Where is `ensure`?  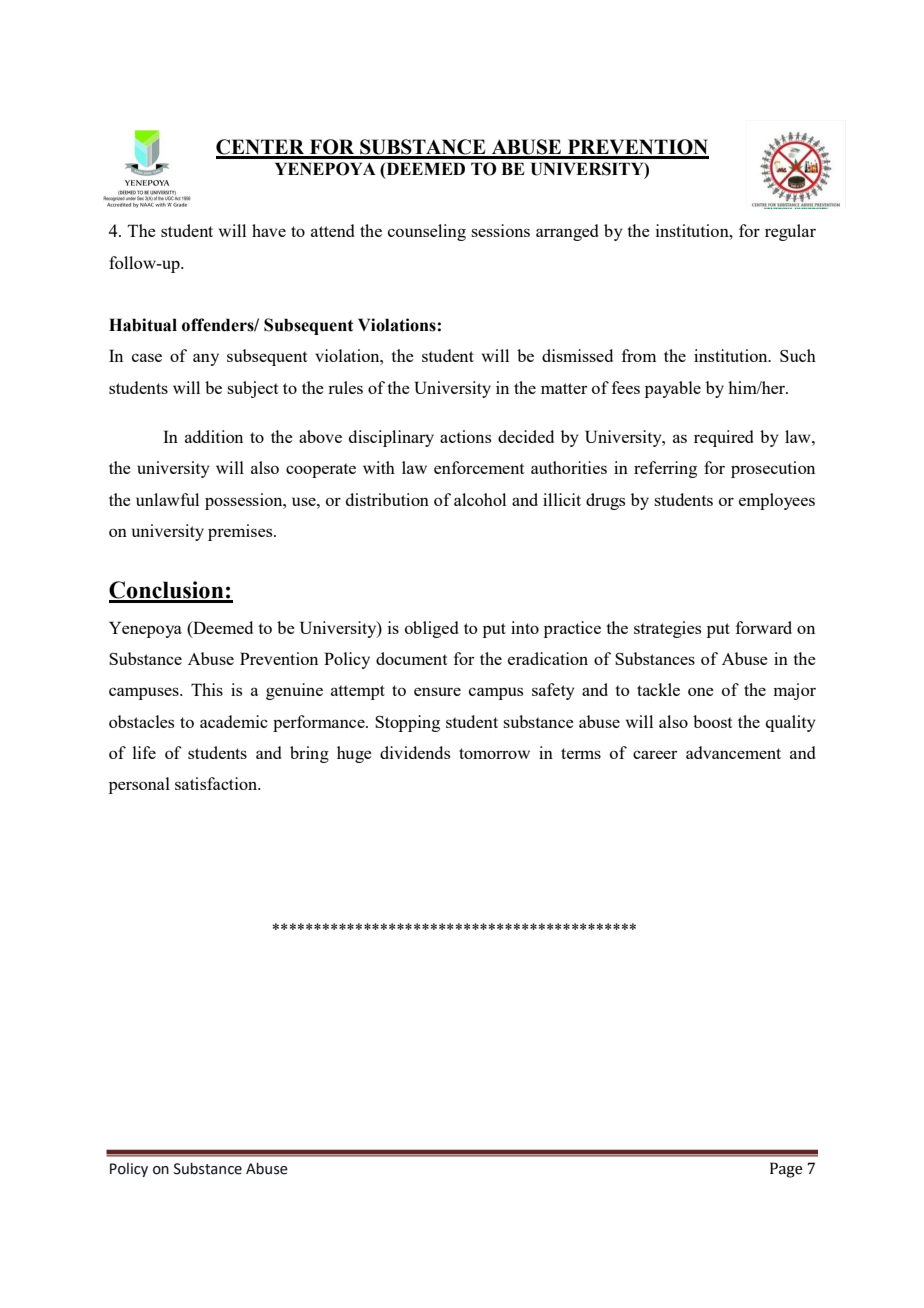
ensure is located at coordinates (437, 691).
